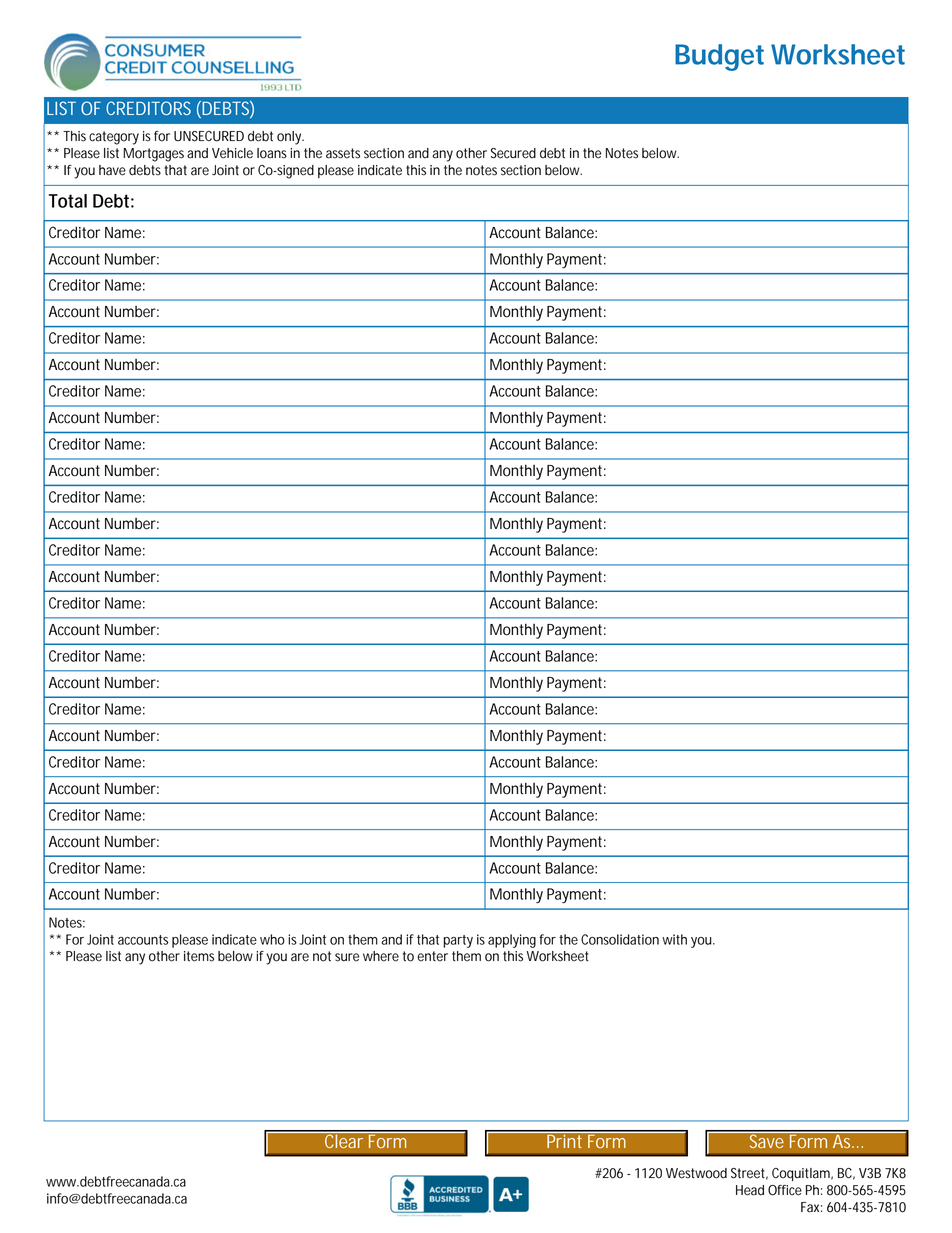 The height and width of the document is (1233, 952). Describe the element at coordinates (432, 956) in the document. I see `enter` at that location.
